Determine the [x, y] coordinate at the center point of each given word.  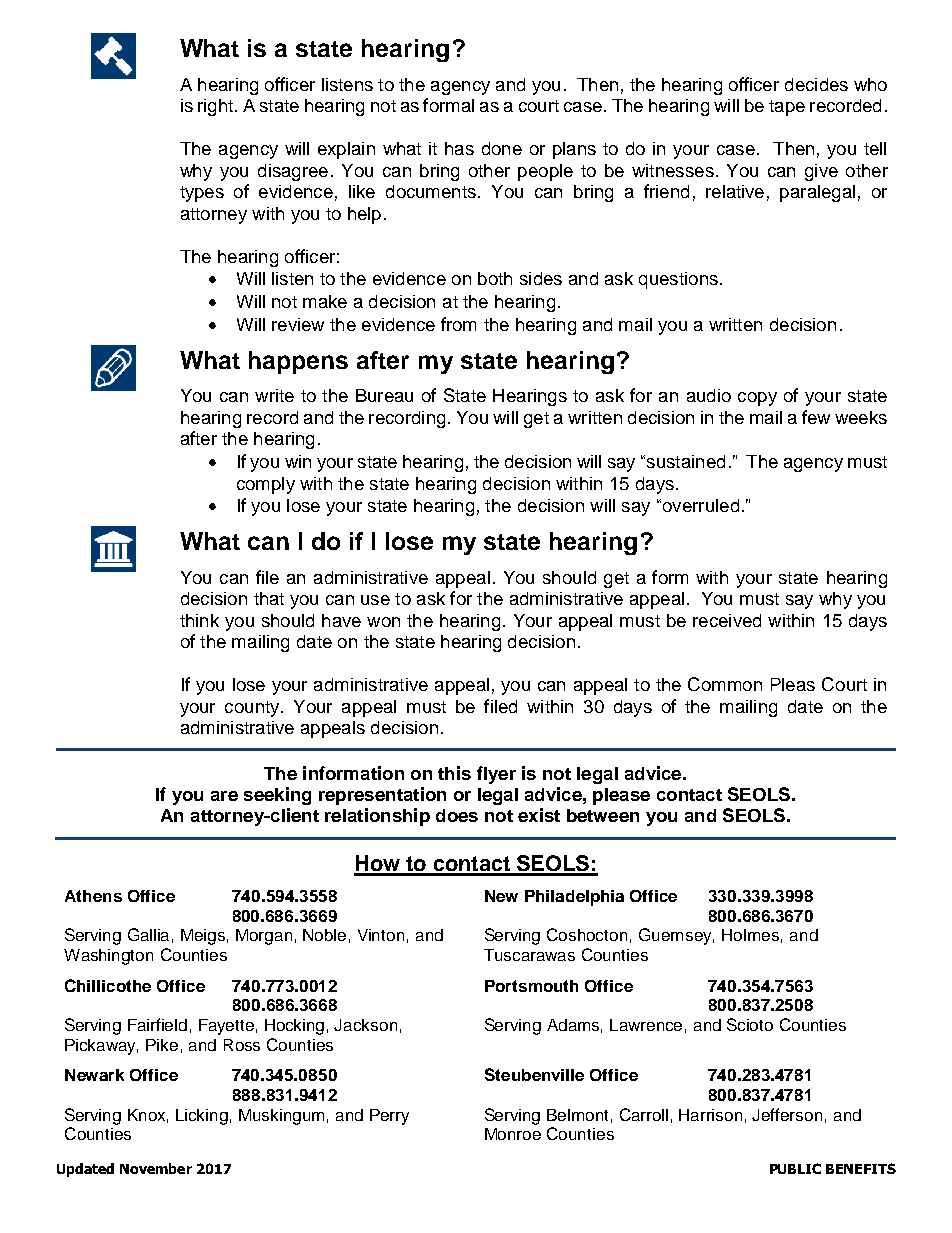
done [502, 148]
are [224, 796]
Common [725, 684]
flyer [496, 775]
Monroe [513, 1134]
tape [787, 108]
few [816, 417]
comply [266, 485]
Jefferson [787, 1114]
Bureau [384, 395]
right [215, 107]
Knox [148, 1116]
